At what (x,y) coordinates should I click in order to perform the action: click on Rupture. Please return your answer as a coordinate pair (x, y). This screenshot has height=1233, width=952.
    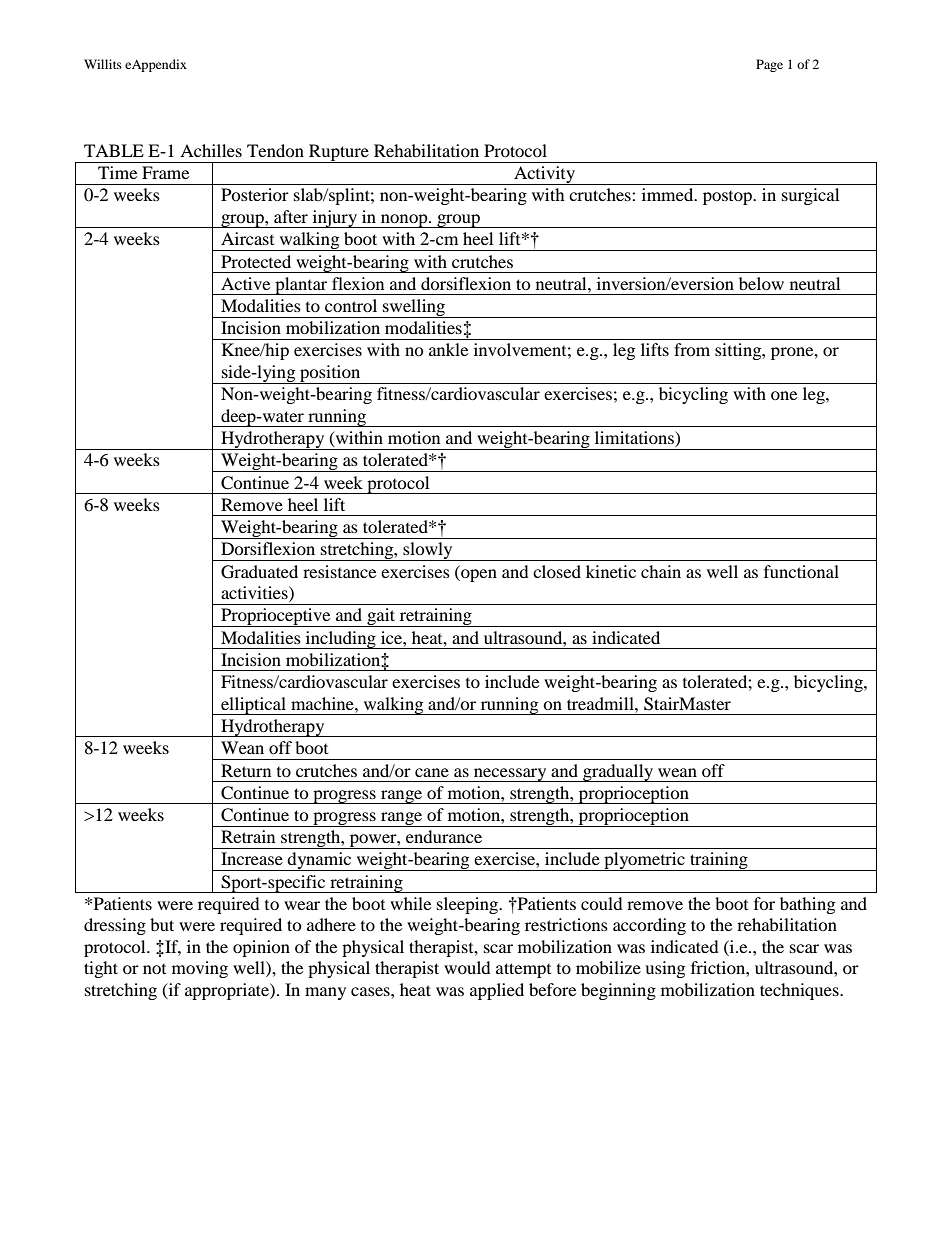
    Looking at the image, I should click on (339, 153).
